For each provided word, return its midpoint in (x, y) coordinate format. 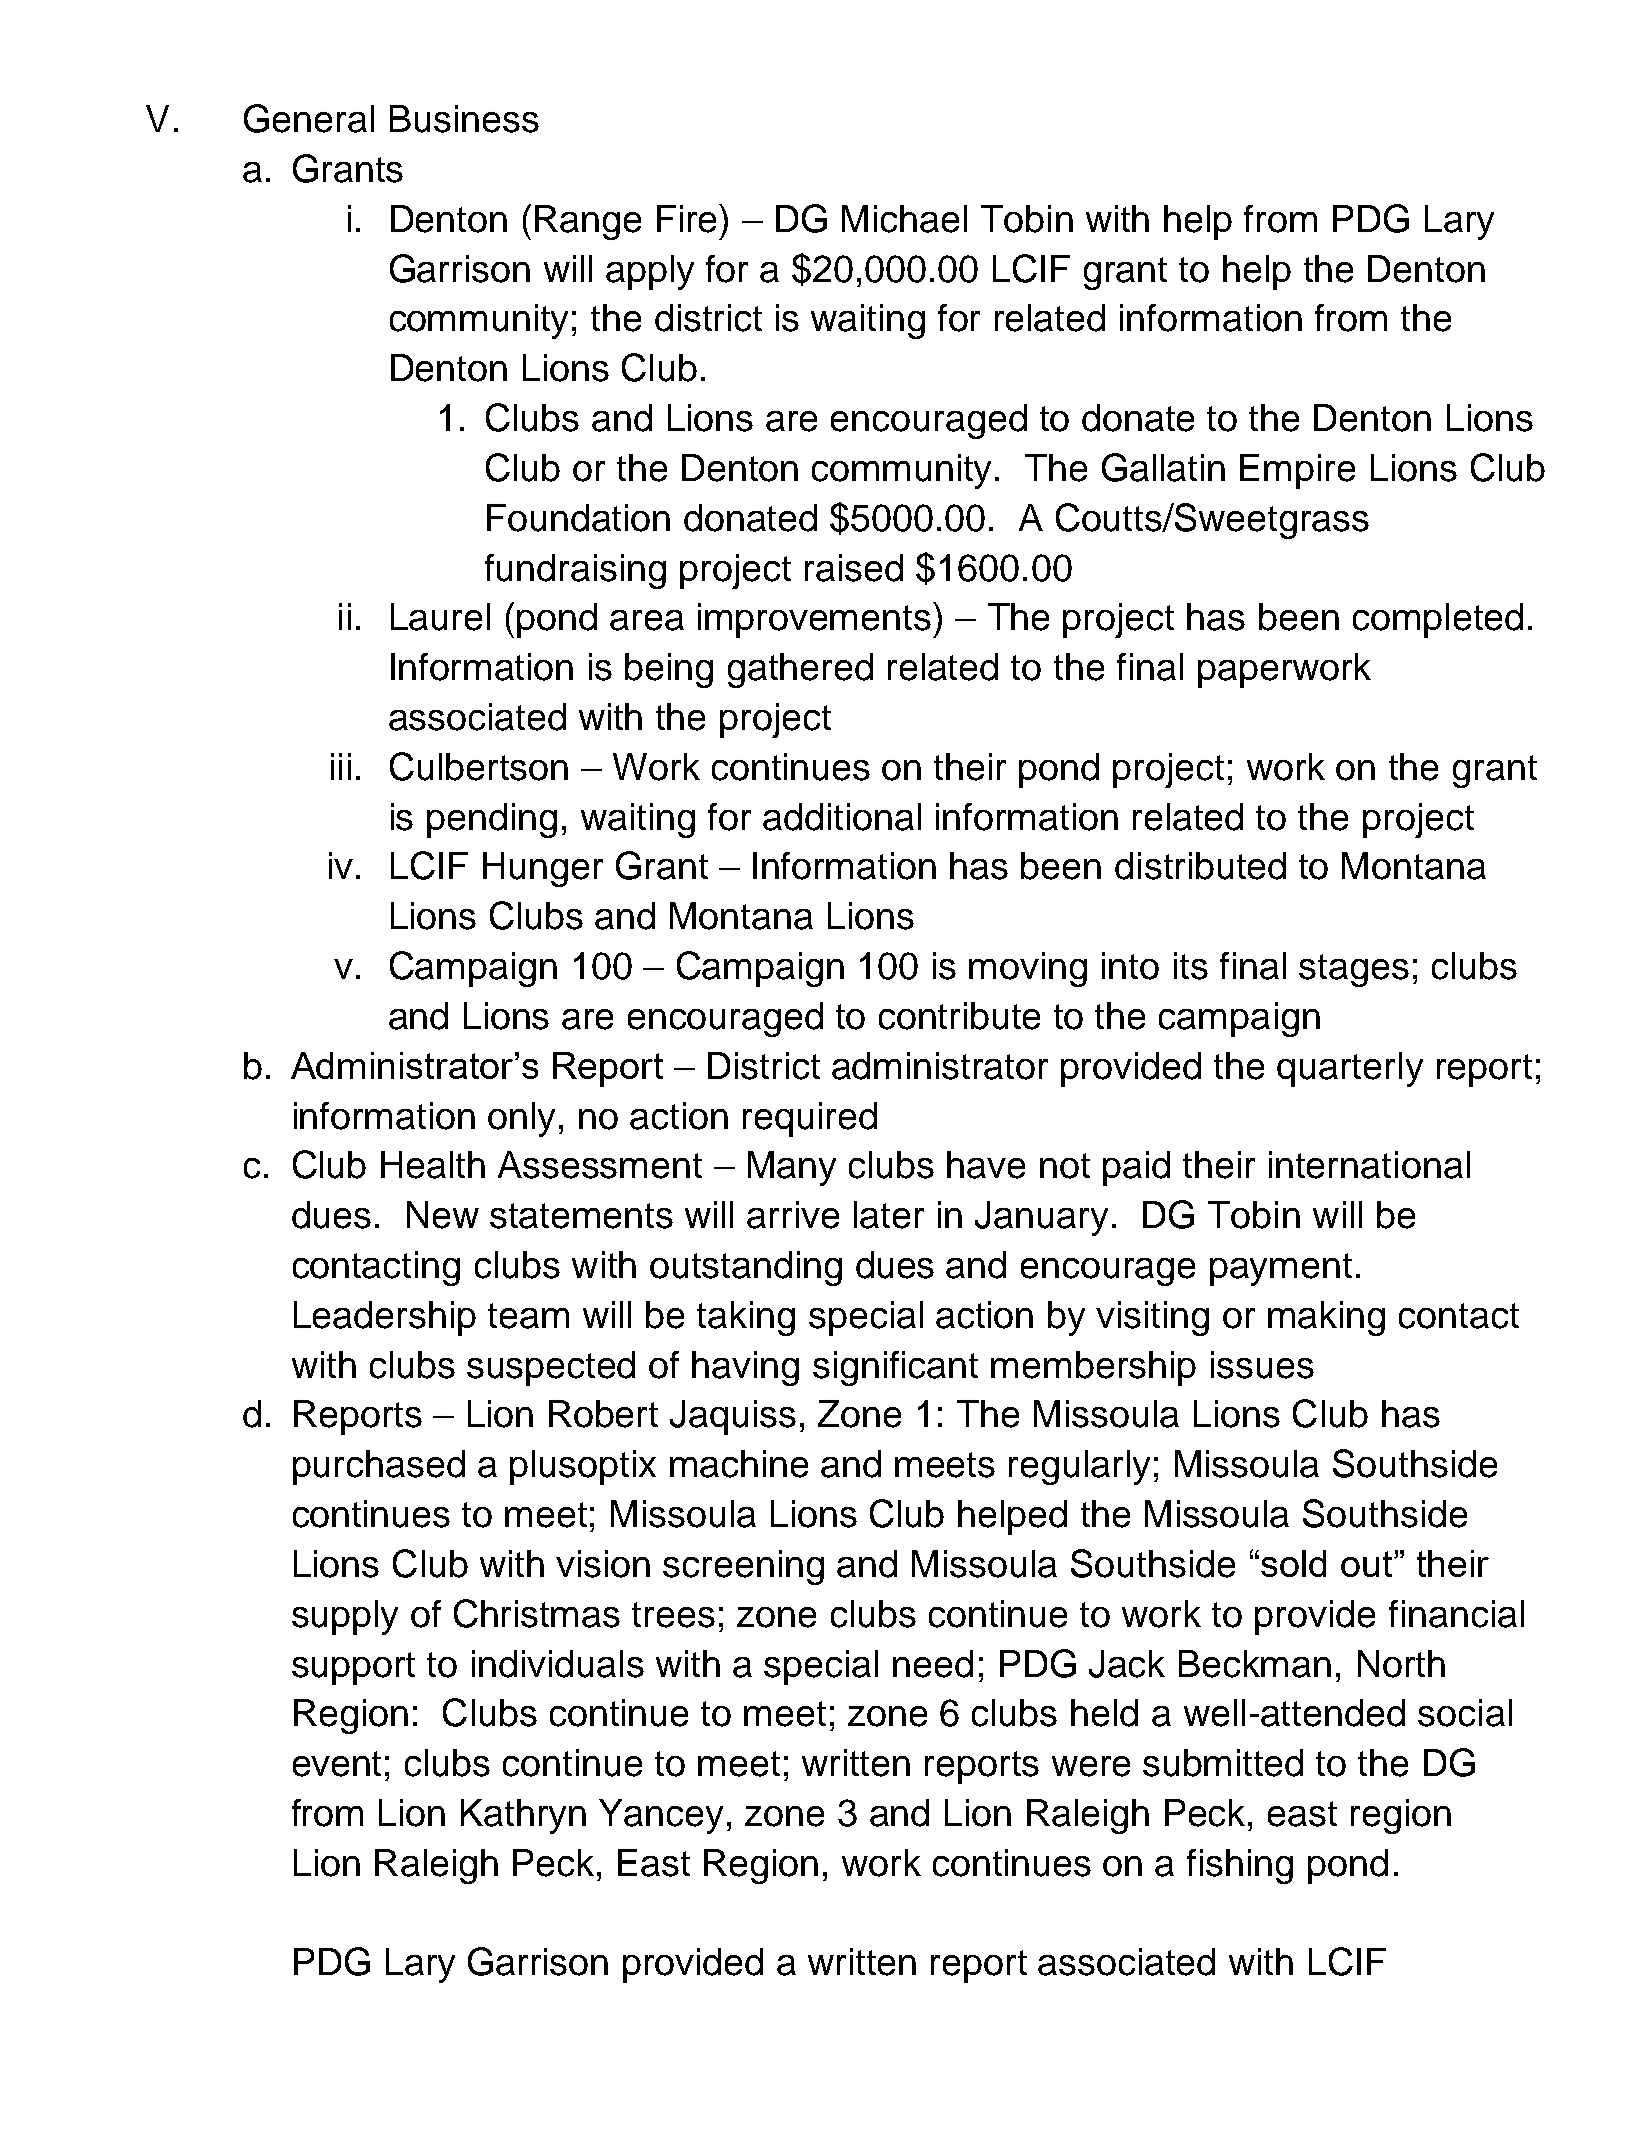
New (443, 1215)
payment (1281, 1269)
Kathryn (523, 1816)
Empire (1297, 471)
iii (341, 766)
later (889, 1215)
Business (464, 119)
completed (1438, 620)
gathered (800, 670)
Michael (904, 219)
